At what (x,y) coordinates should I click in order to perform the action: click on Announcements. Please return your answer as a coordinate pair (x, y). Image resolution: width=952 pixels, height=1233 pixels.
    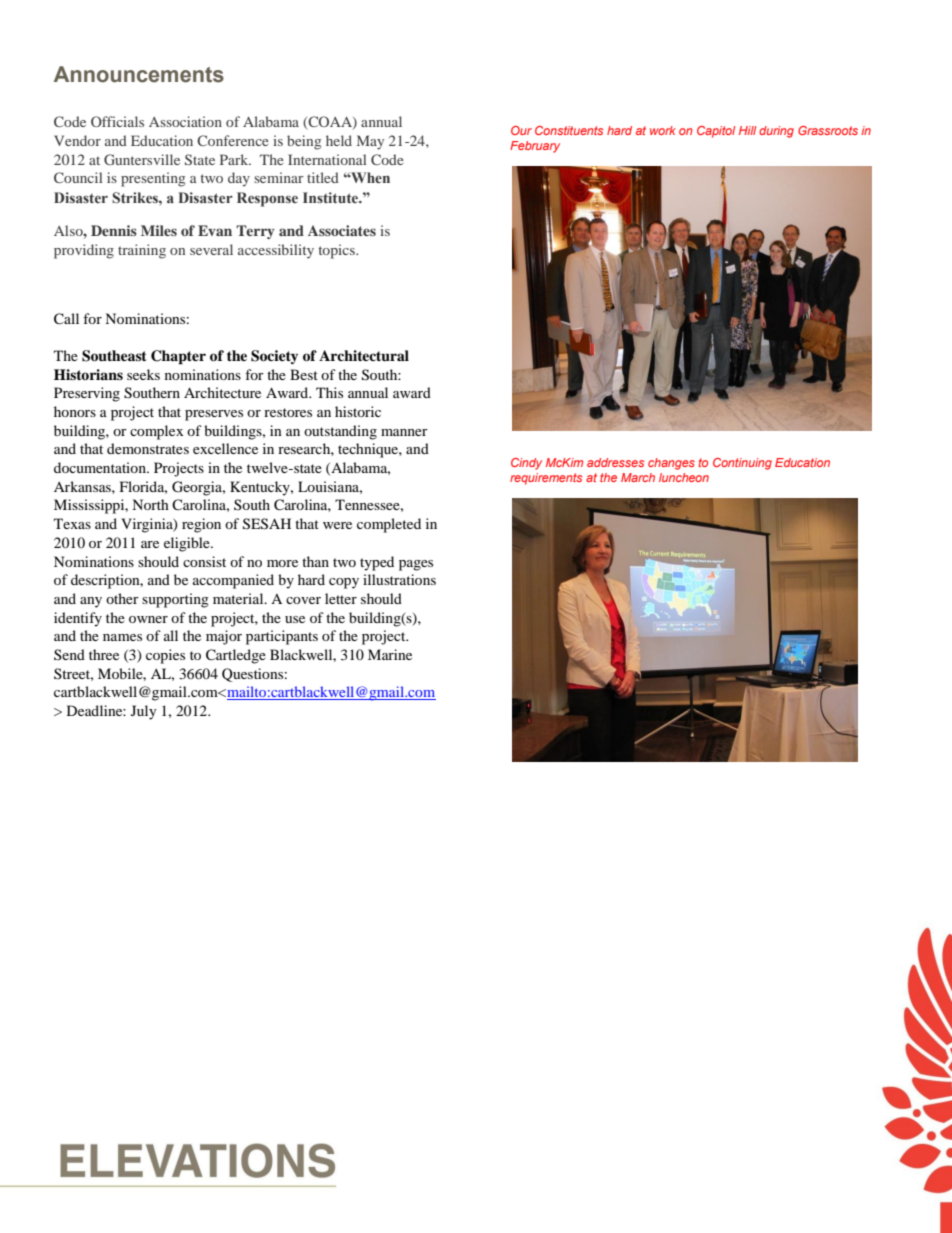
    Looking at the image, I should click on (139, 74).
